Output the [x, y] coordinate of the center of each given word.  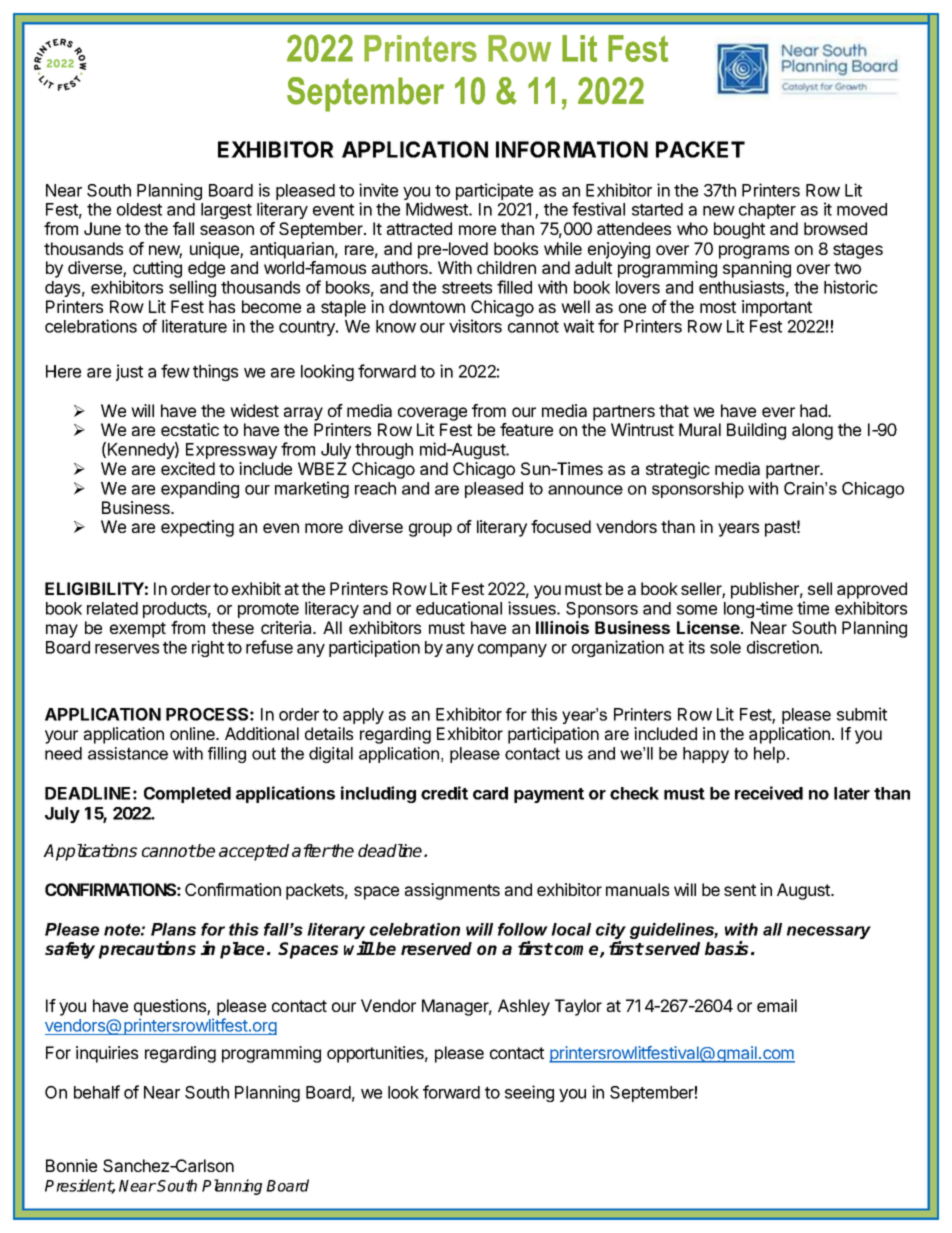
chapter [767, 211]
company [512, 650]
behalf [97, 1092]
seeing [529, 1093]
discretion [783, 647]
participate [494, 191]
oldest [139, 209]
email [777, 1005]
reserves [127, 649]
